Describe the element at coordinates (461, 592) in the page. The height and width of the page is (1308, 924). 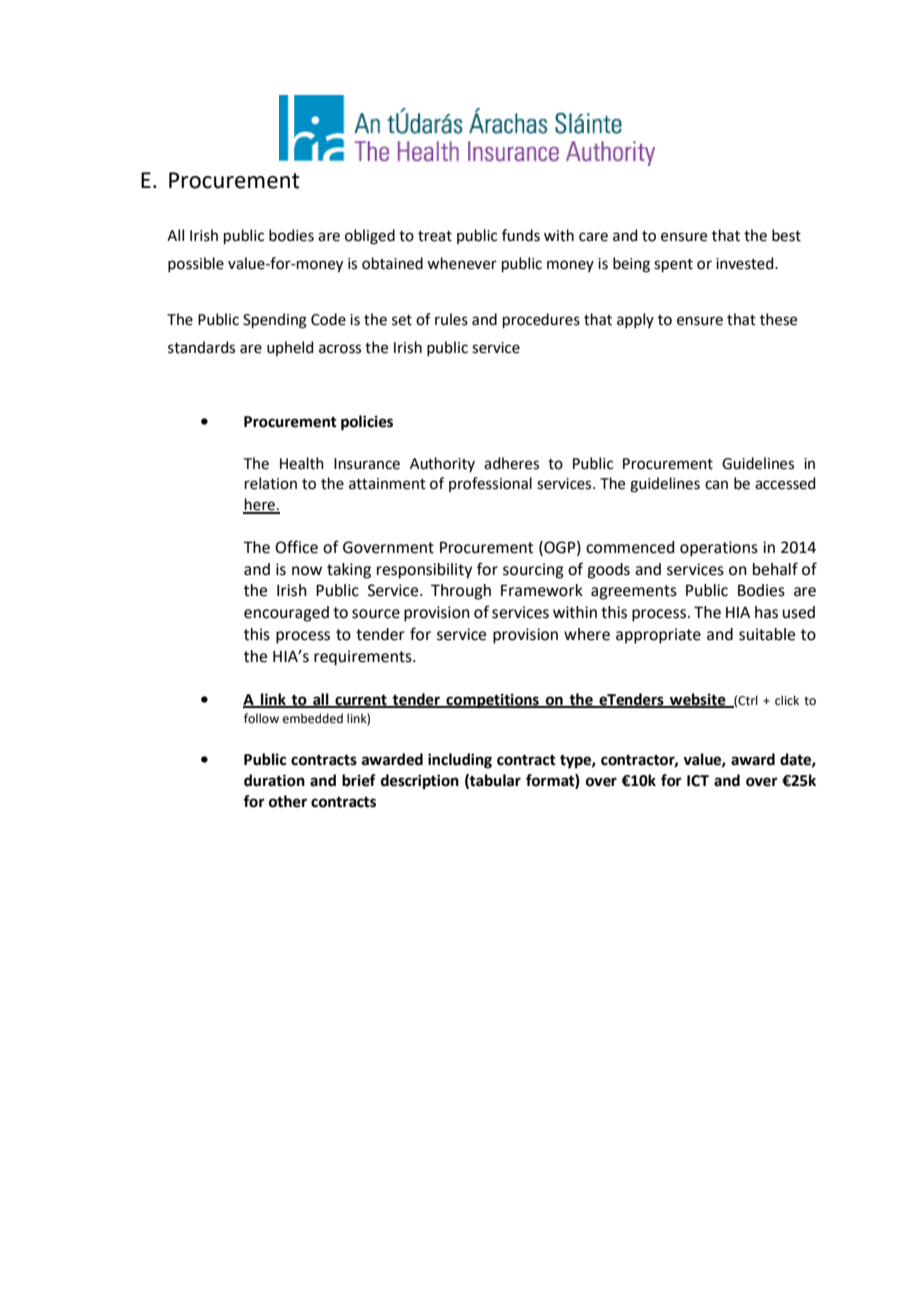
I see `Through` at that location.
